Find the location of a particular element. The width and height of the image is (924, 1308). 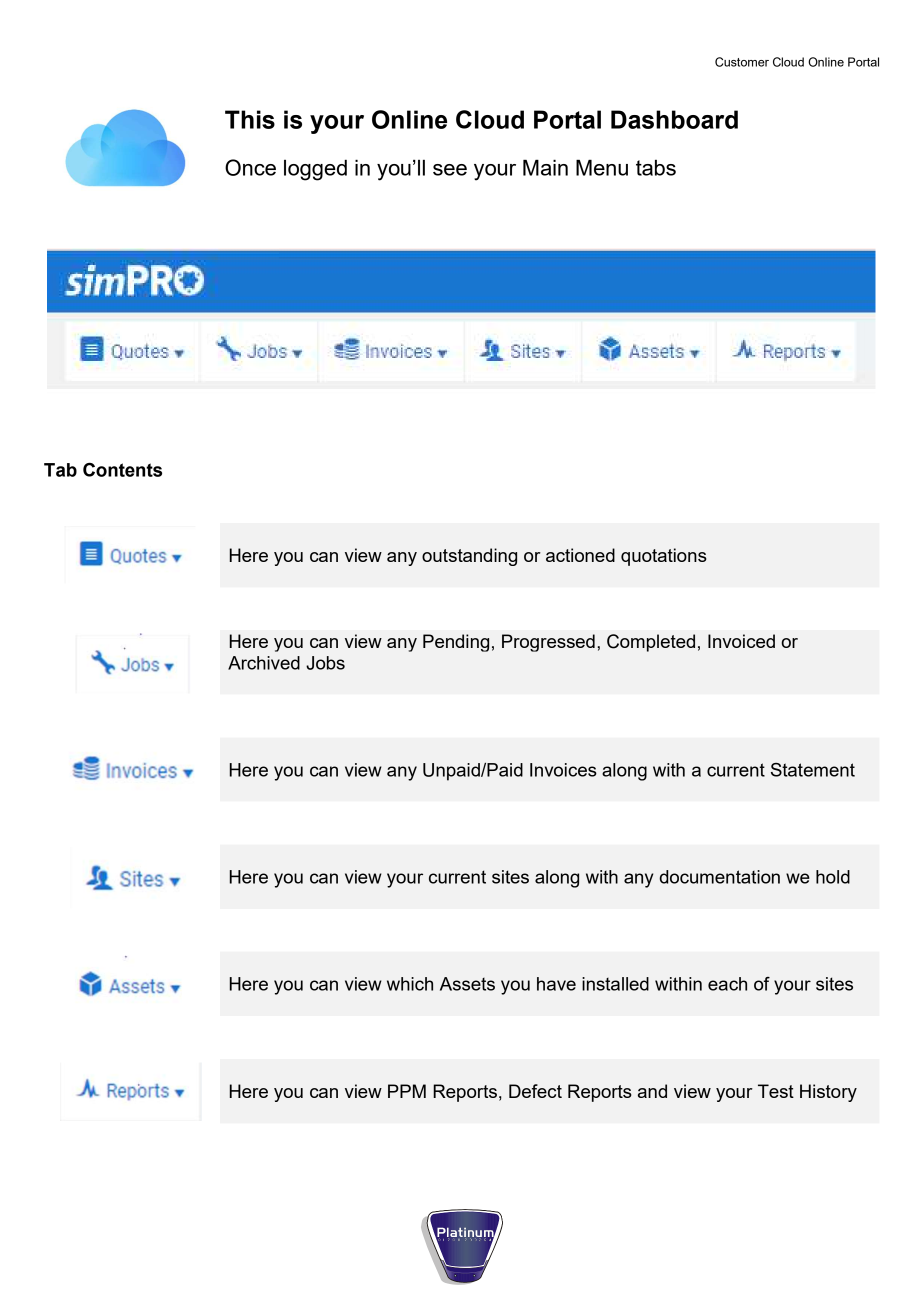

Invoiced is located at coordinates (741, 641).
